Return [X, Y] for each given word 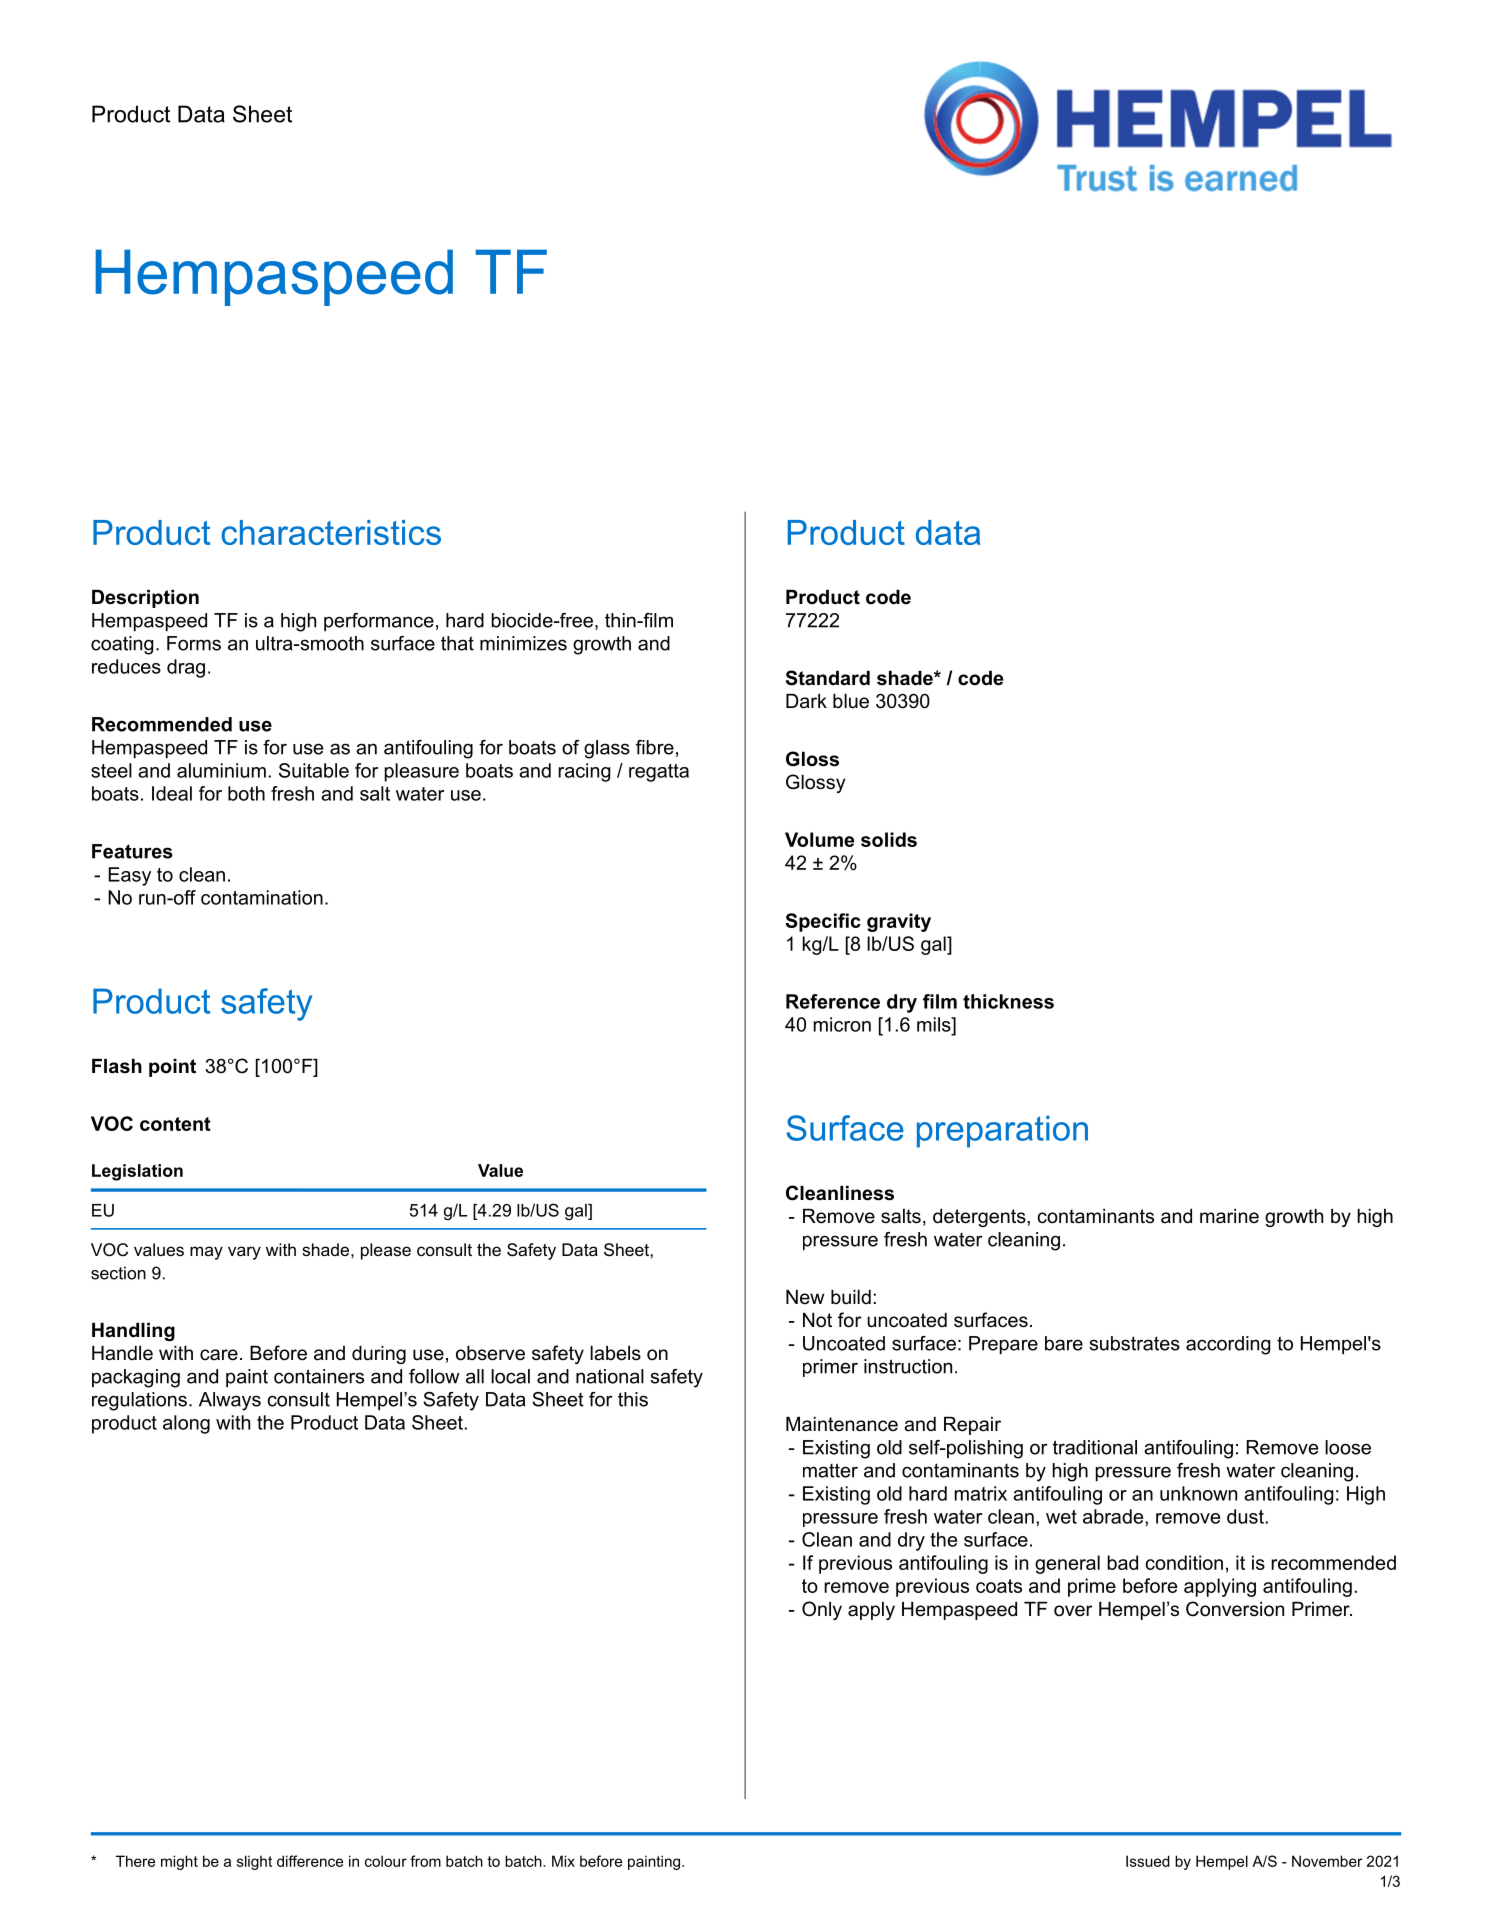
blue [851, 701]
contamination [262, 897]
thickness [1008, 1001]
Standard [828, 678]
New [805, 1297]
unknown [1198, 1493]
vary [244, 1253]
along [186, 1424]
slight [254, 1862]
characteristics [331, 532]
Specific [823, 922]
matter [830, 1470]
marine [1229, 1216]
